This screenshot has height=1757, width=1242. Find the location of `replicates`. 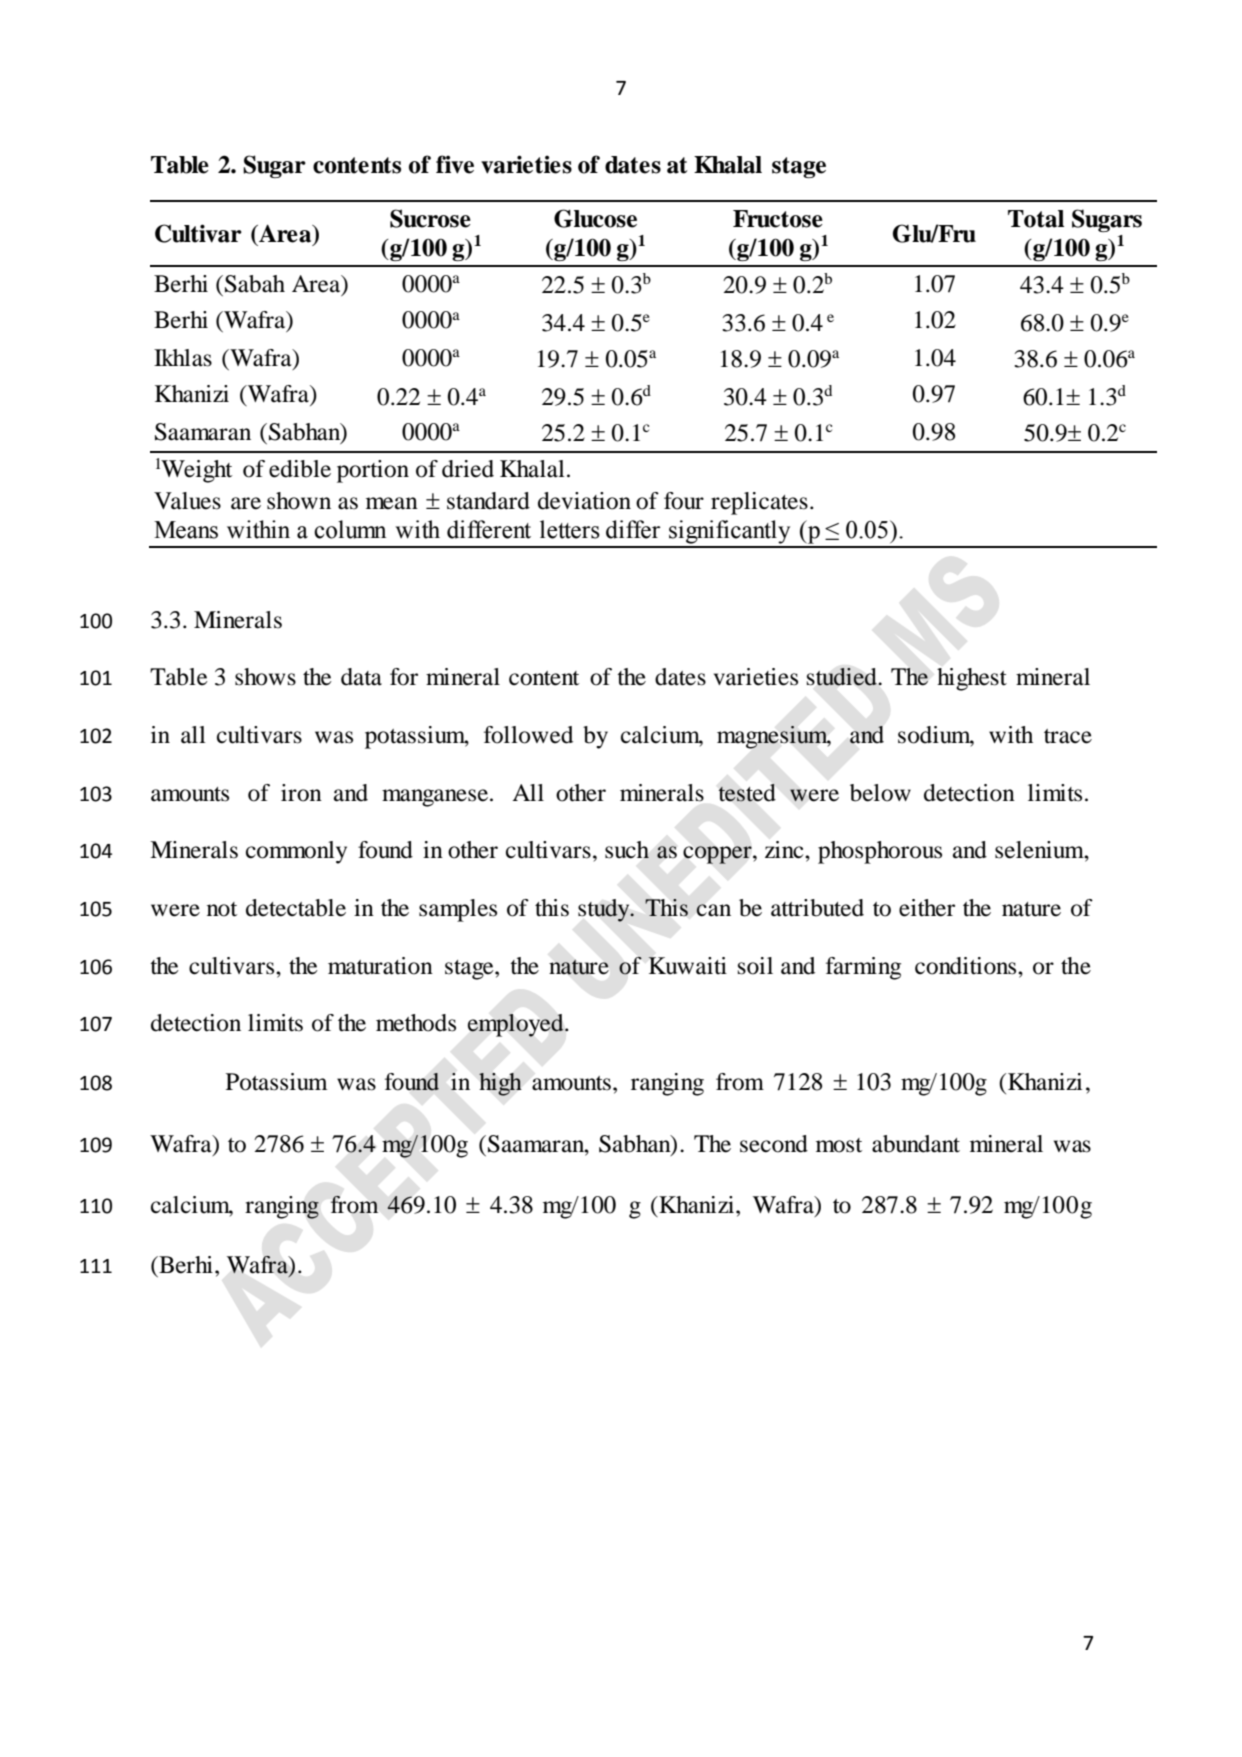

replicates is located at coordinates (759, 503).
